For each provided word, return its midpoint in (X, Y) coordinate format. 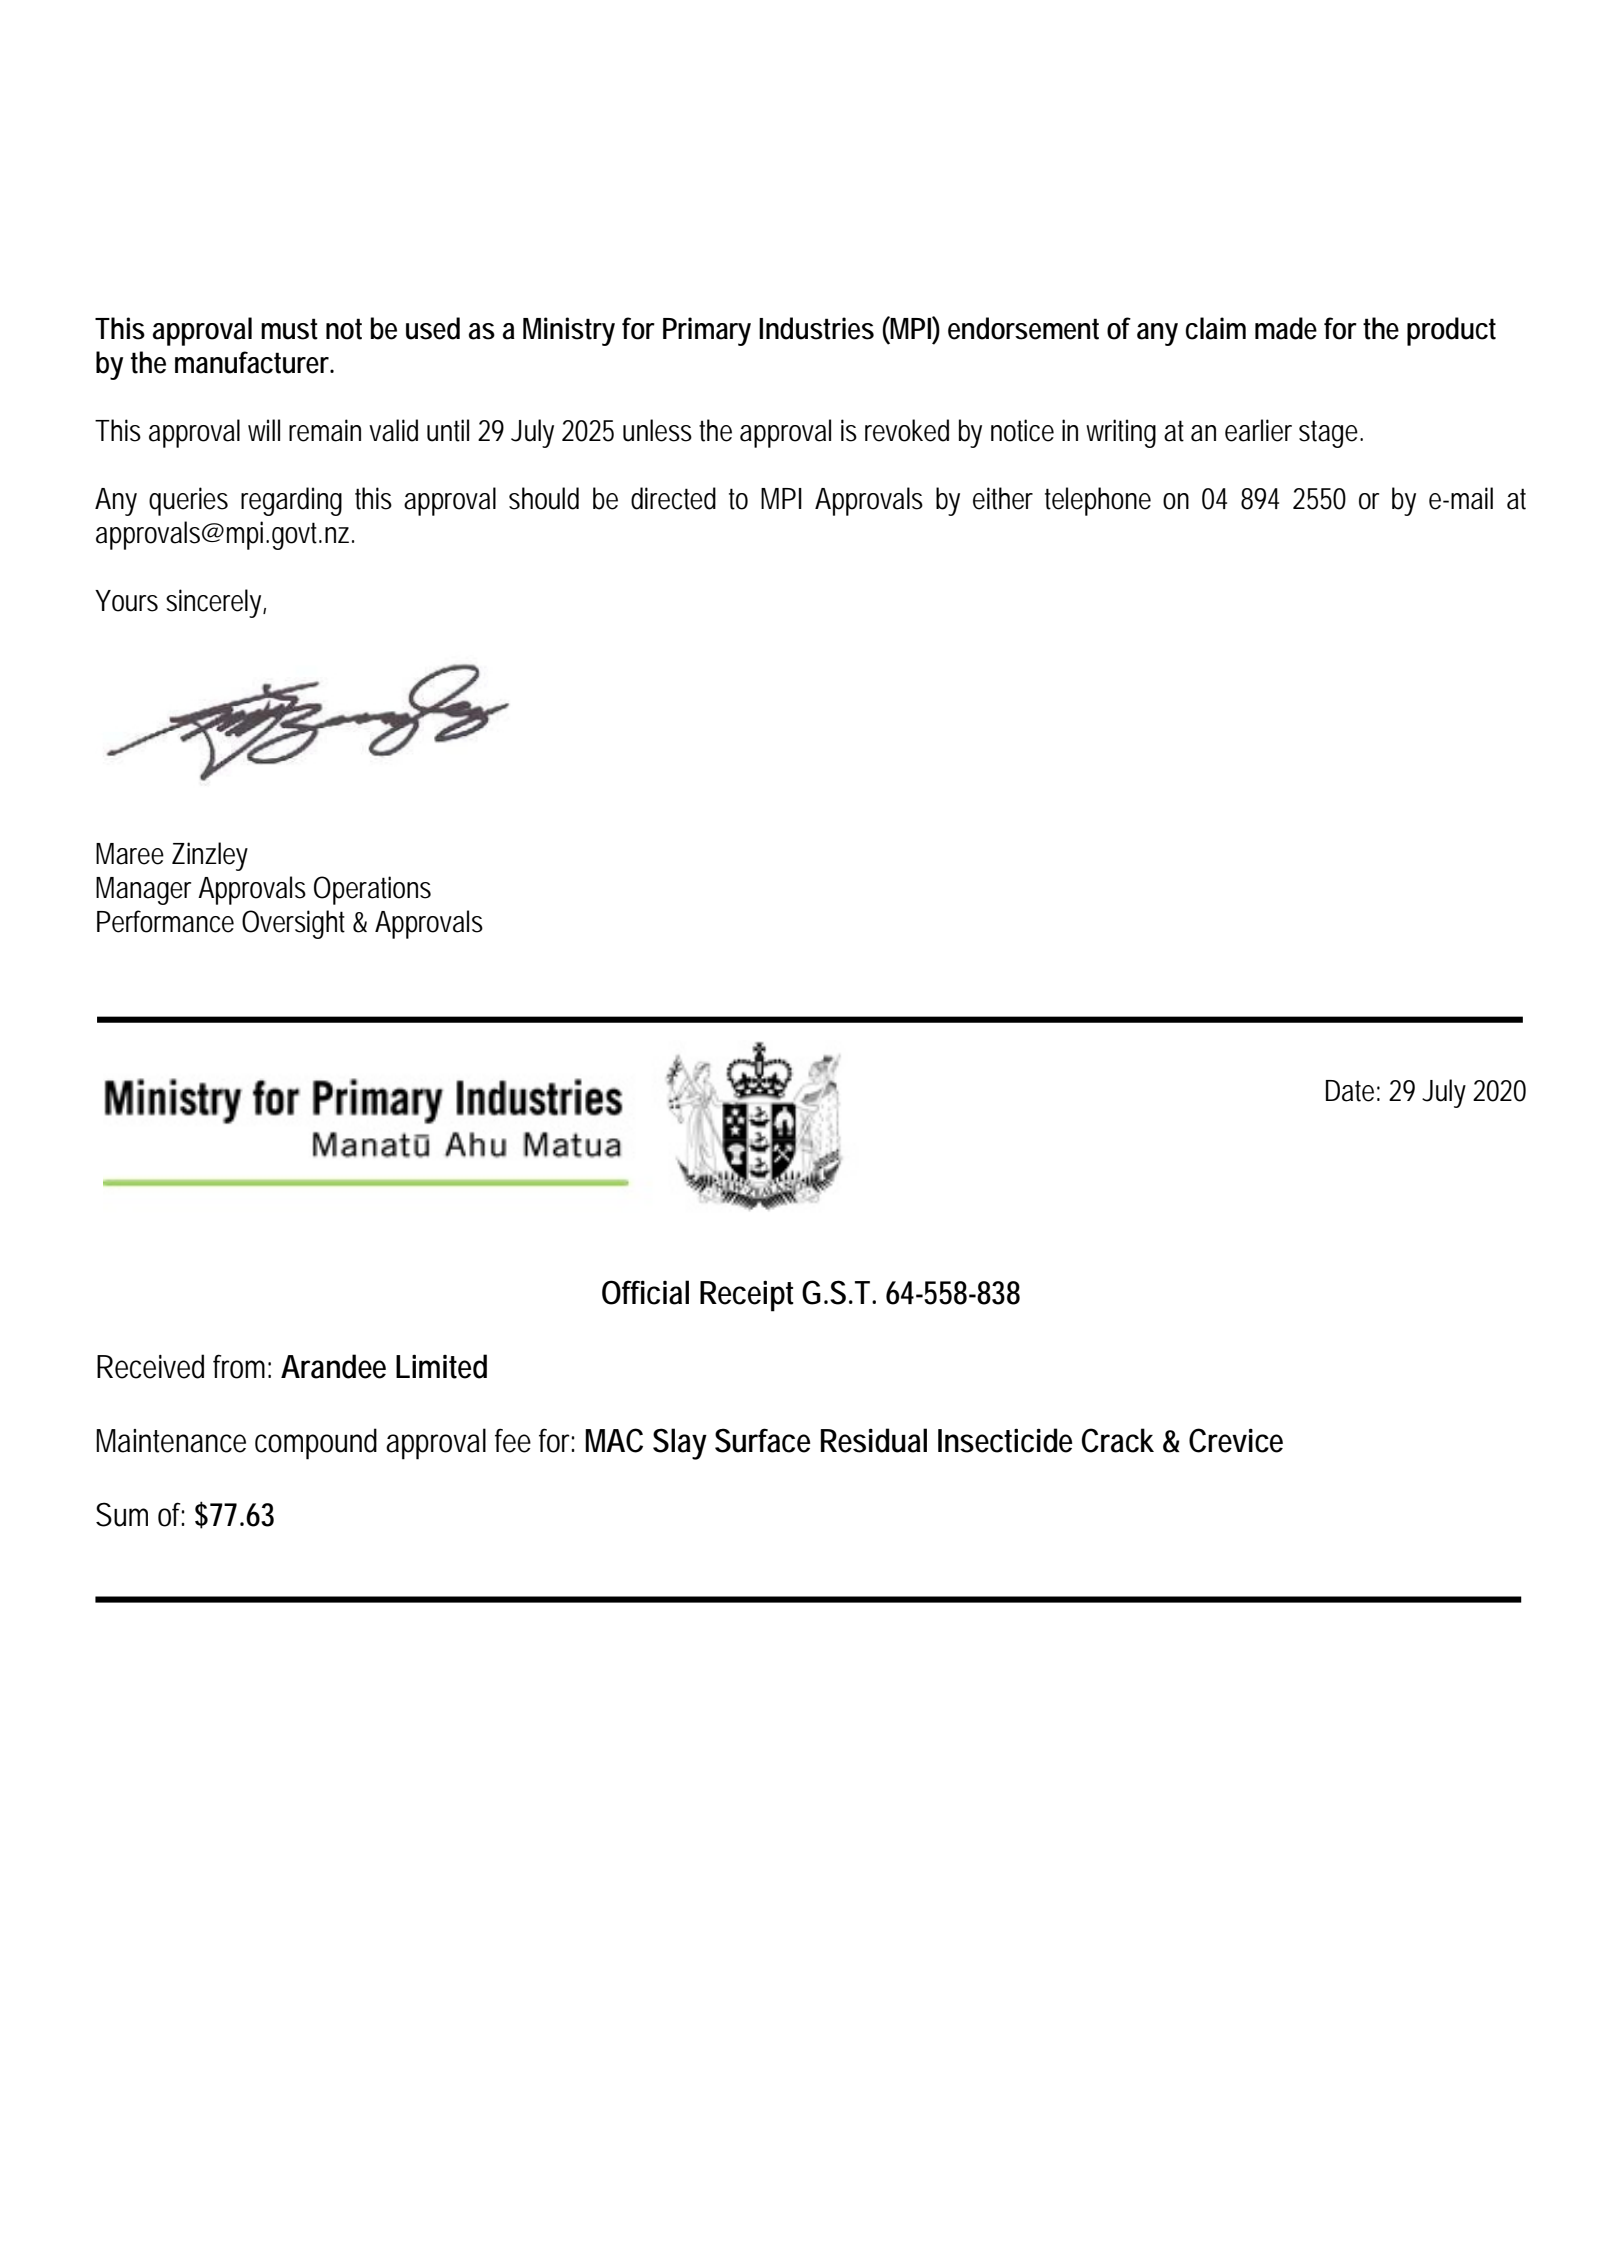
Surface (762, 1440)
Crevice (1236, 1440)
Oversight (293, 924)
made (1286, 328)
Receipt (747, 1296)
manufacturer (254, 362)
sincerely (216, 603)
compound (316, 1444)
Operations (372, 890)
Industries (816, 328)
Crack (1118, 1440)
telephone (1098, 501)
